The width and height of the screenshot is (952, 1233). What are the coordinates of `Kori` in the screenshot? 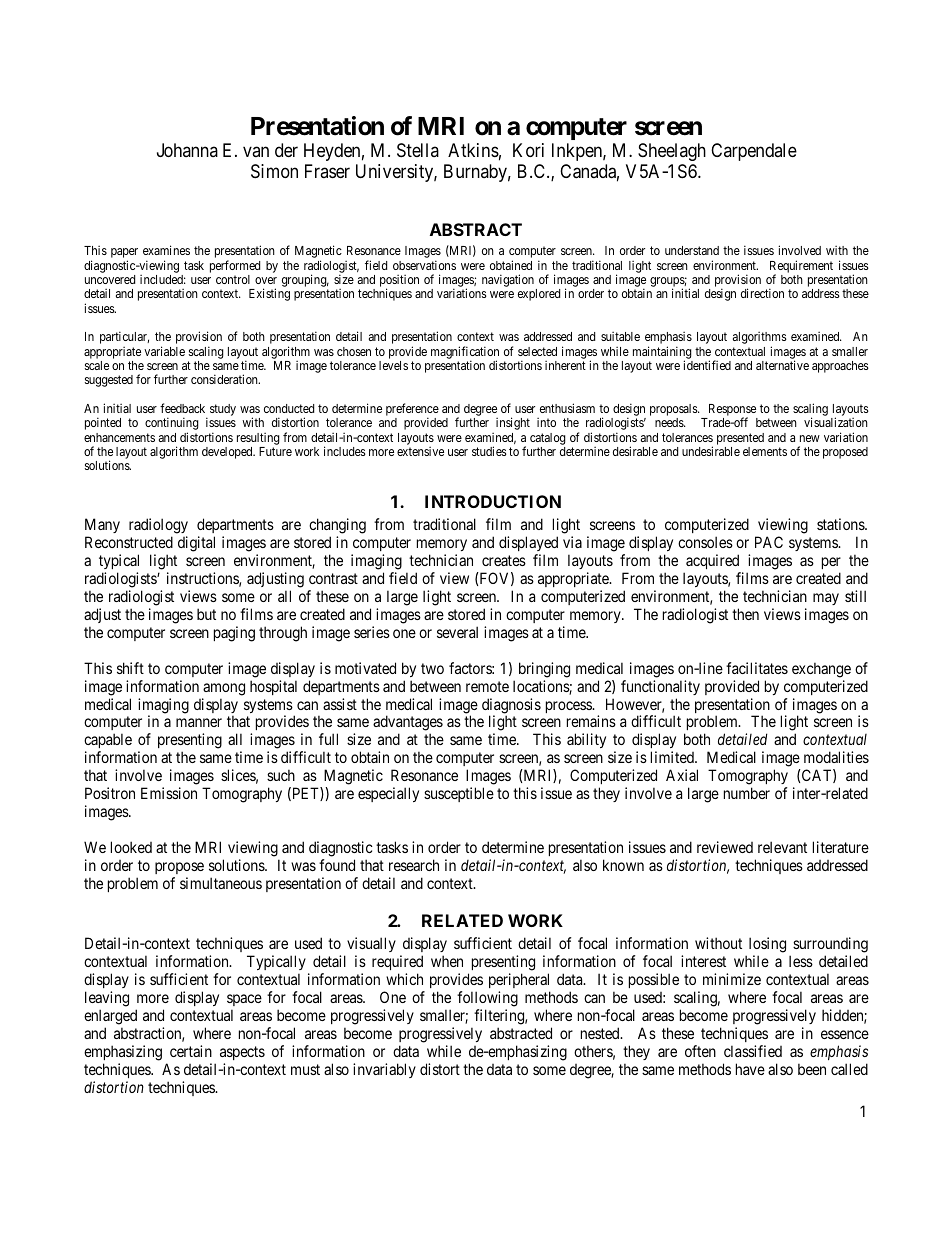 It's located at (528, 150).
